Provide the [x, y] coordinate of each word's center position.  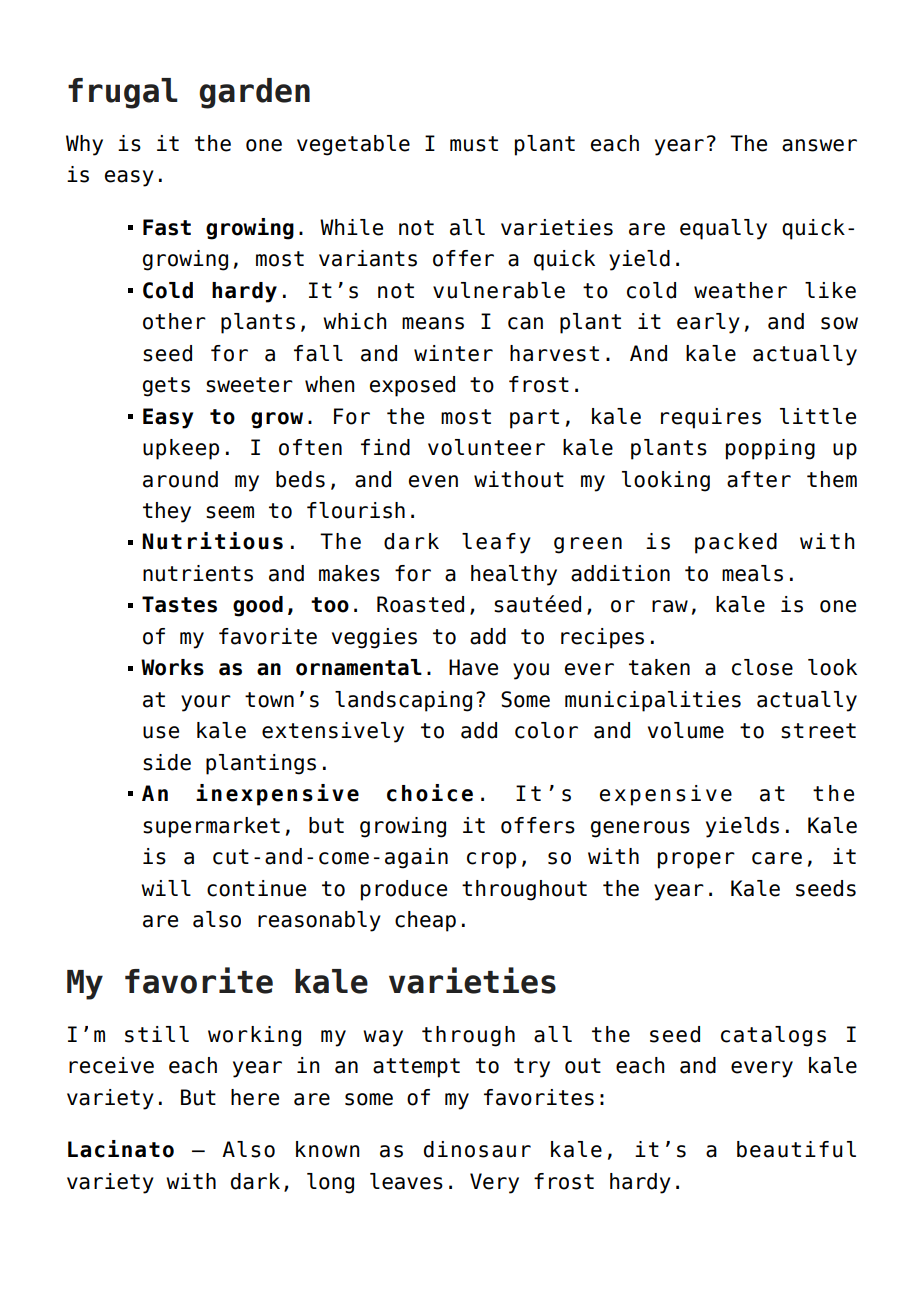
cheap [425, 921]
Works [172, 667]
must [474, 144]
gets [166, 387]
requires [711, 418]
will [166, 888]
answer [819, 145]
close [762, 667]
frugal [123, 93]
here [255, 1097]
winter [453, 353]
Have [473, 667]
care [777, 858]
